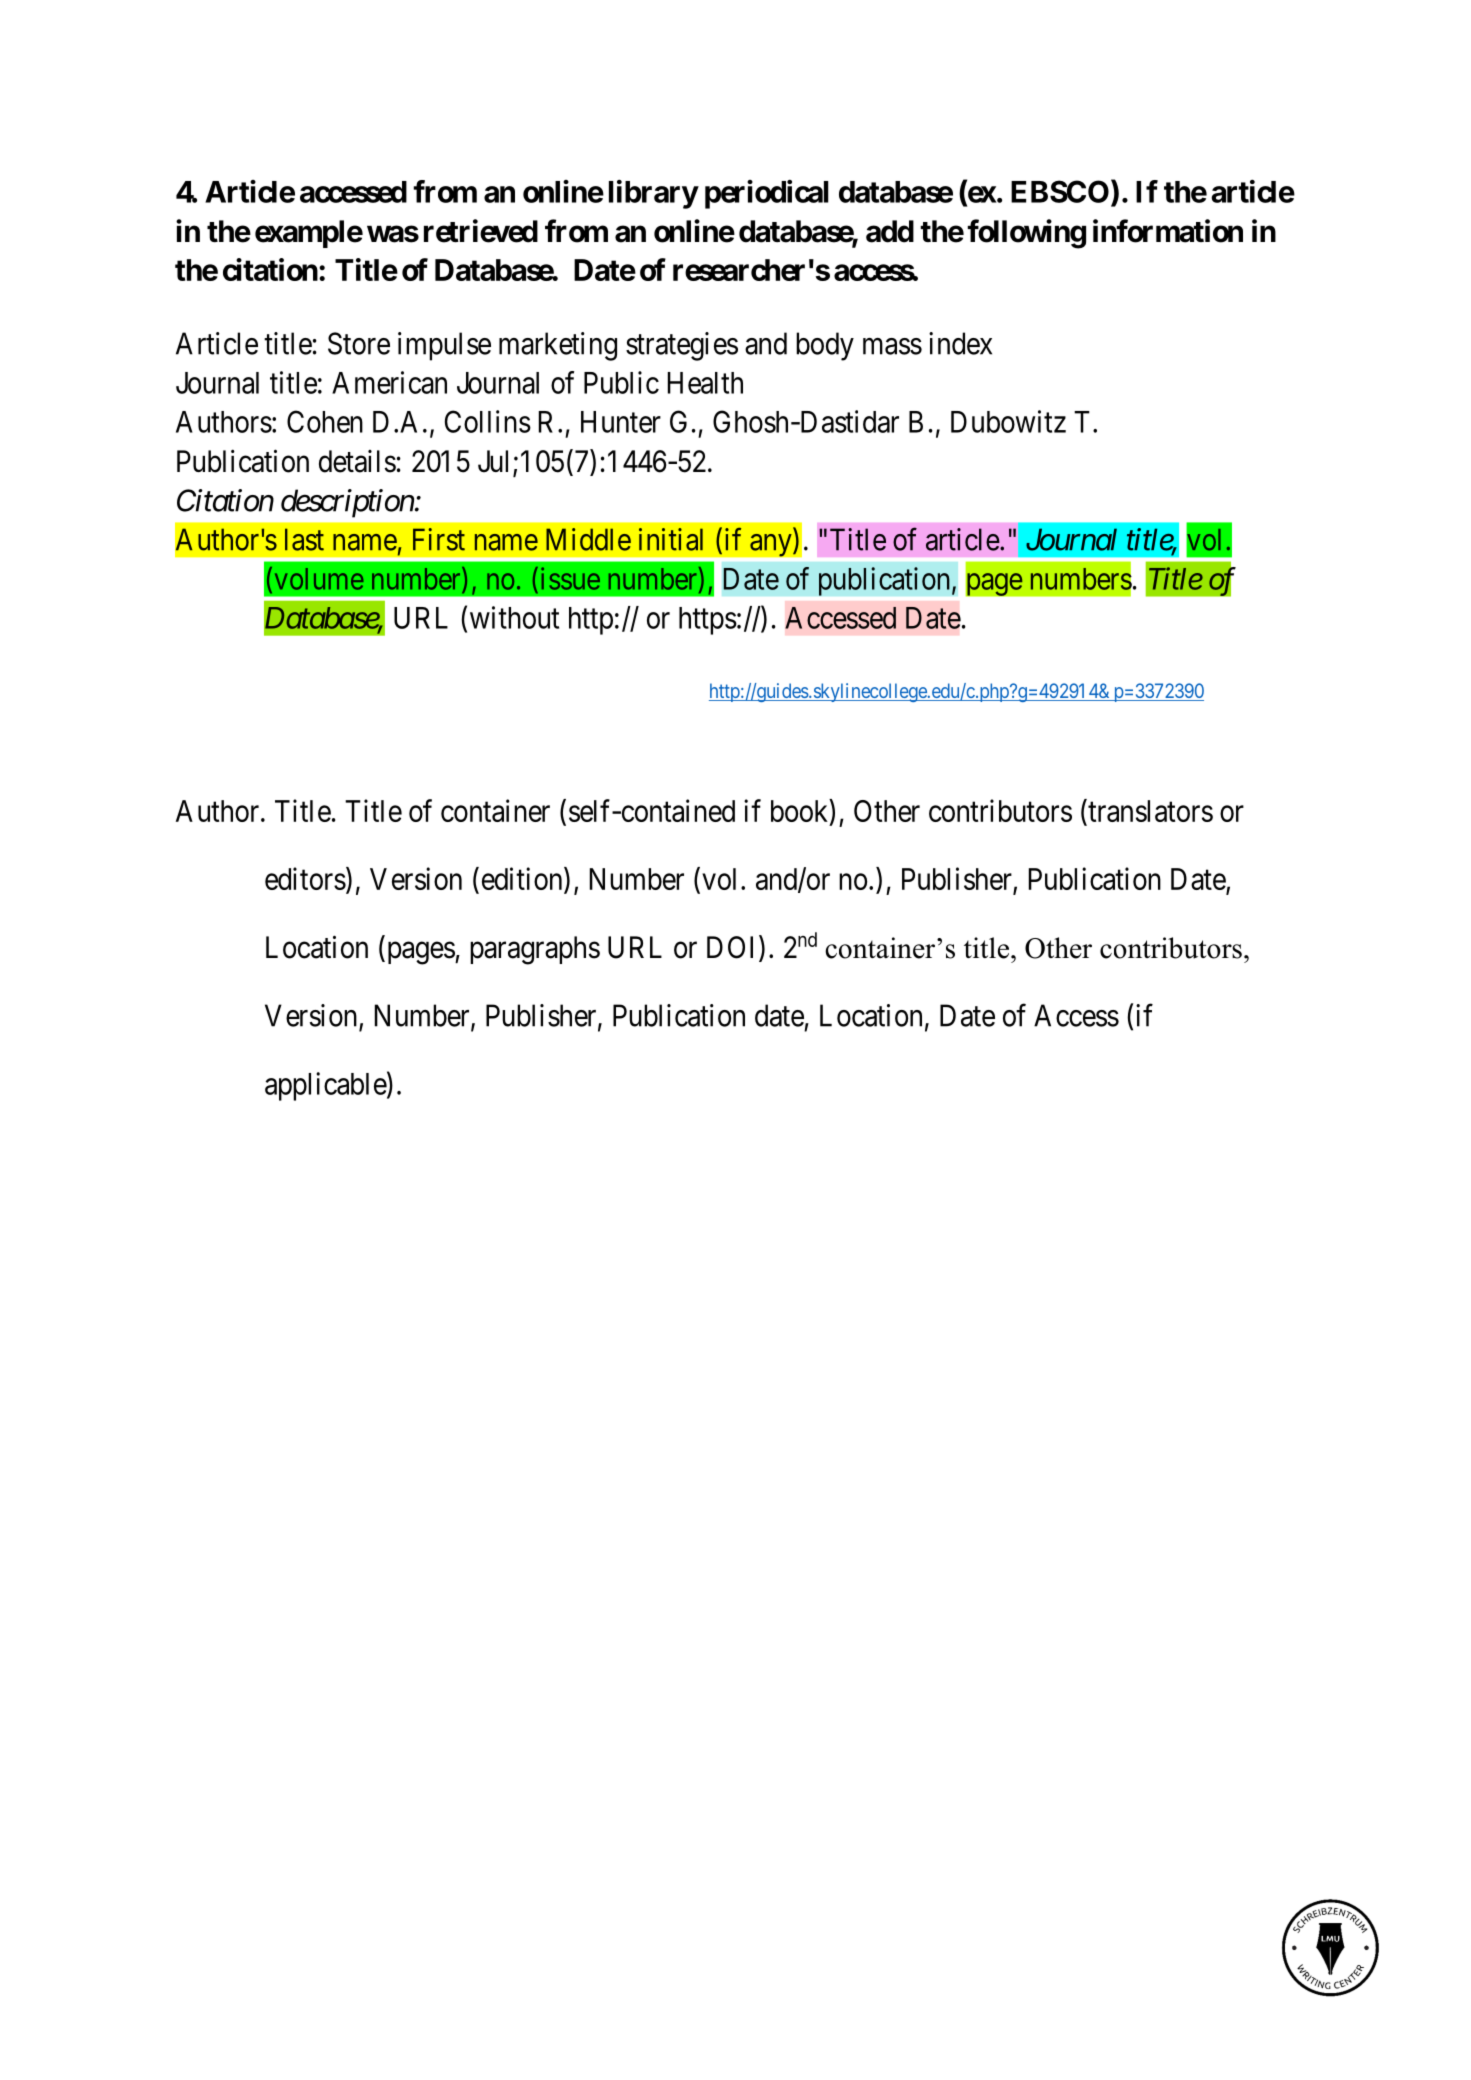 This screenshot has height=2080, width=1471. I want to click on applicable, so click(326, 1086).
